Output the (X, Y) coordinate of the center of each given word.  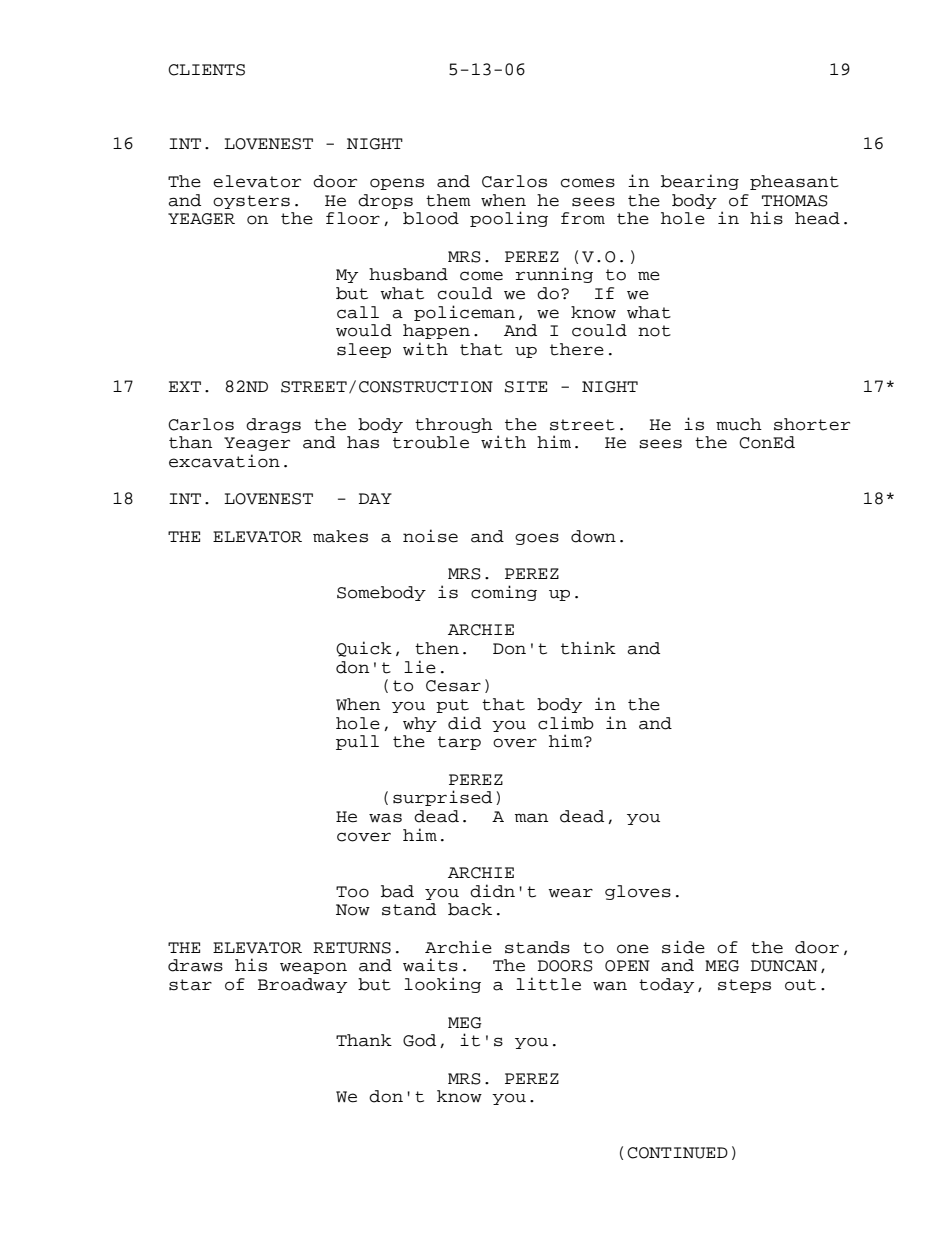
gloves (638, 892)
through (454, 425)
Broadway (302, 985)
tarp (459, 743)
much (739, 424)
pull (357, 742)
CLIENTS (206, 70)
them (448, 200)
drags (273, 425)
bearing (700, 182)
